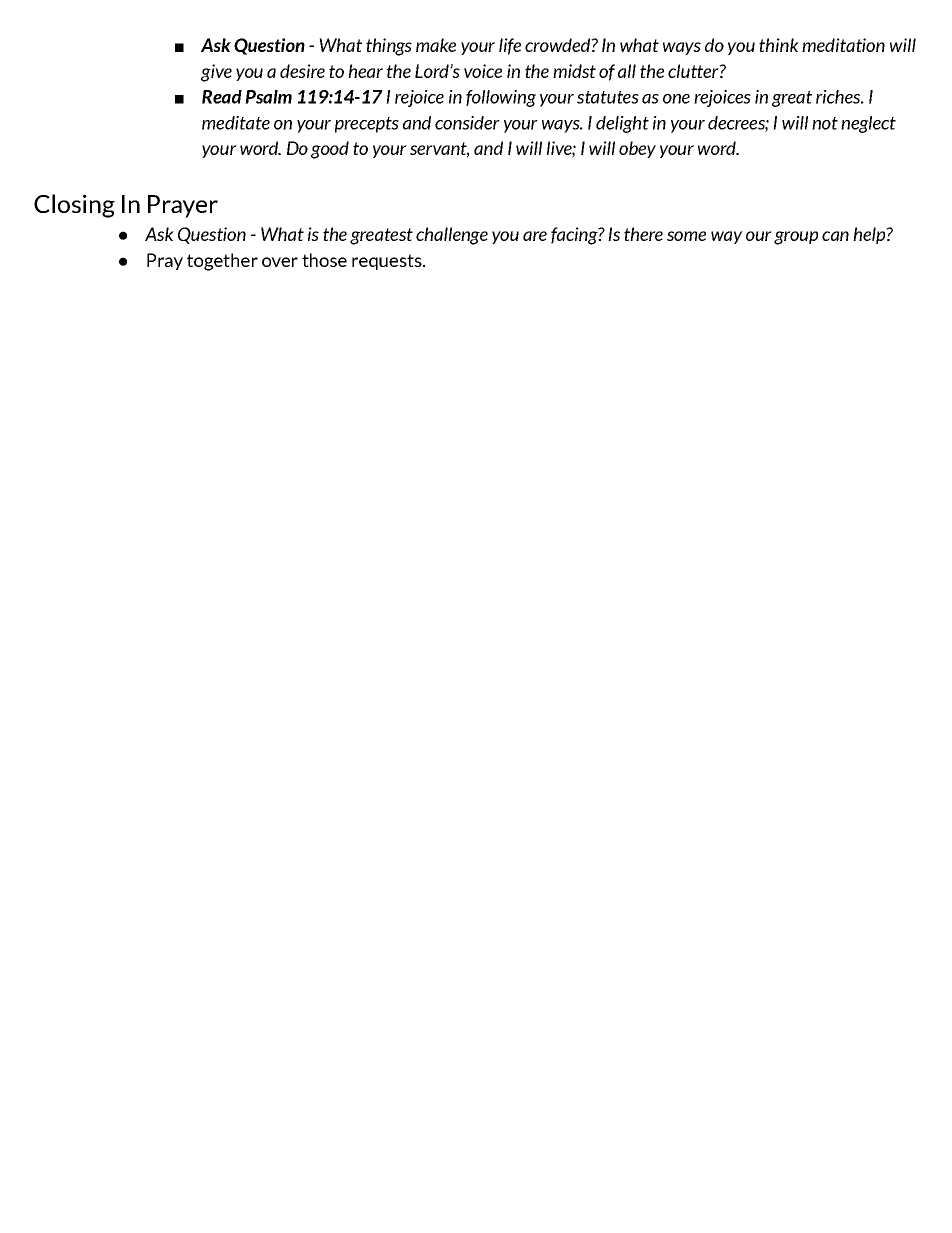 The width and height of the document is (952, 1233). Describe the element at coordinates (825, 123) in the document. I see `not` at that location.
